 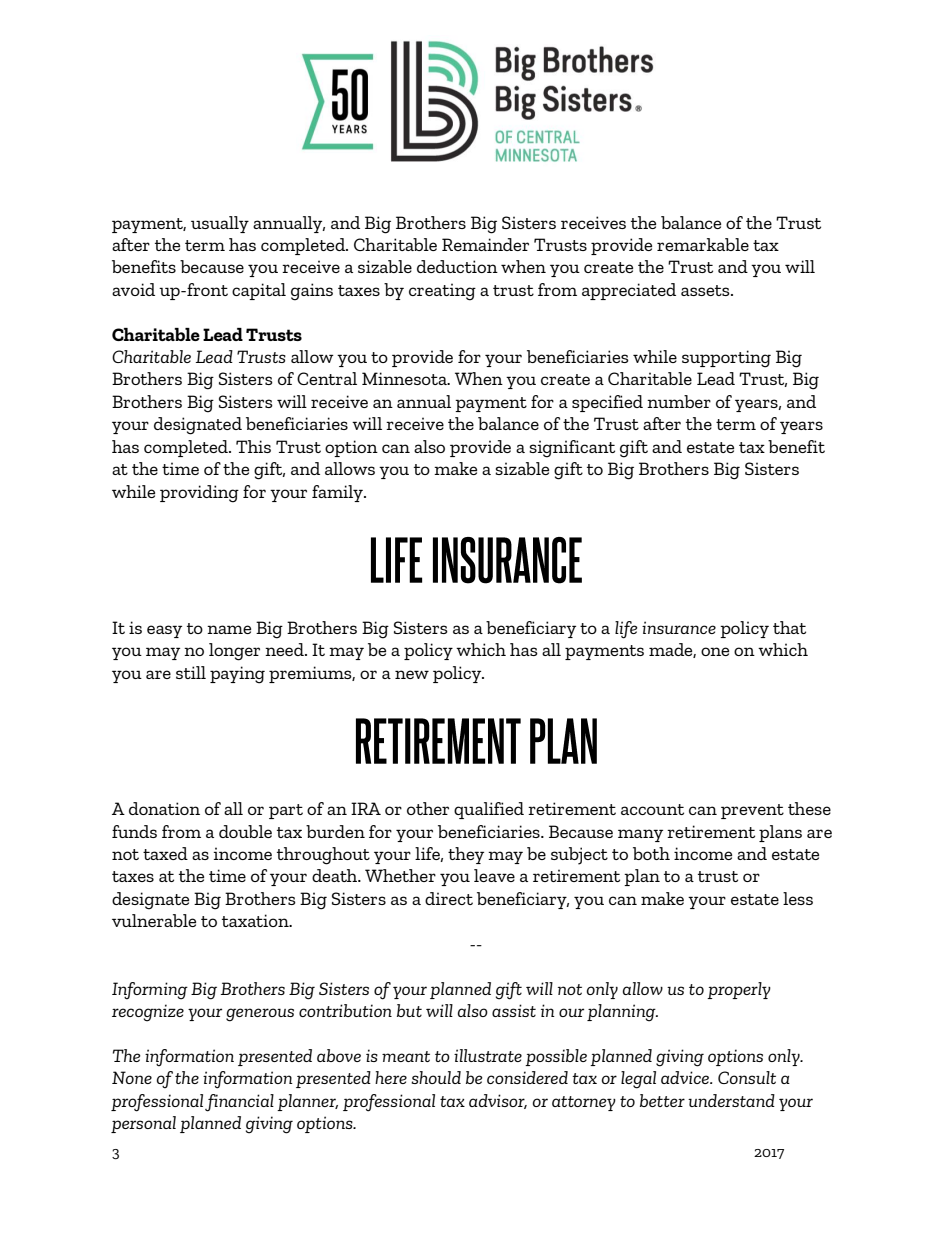 I want to click on Remainder, so click(x=485, y=244).
